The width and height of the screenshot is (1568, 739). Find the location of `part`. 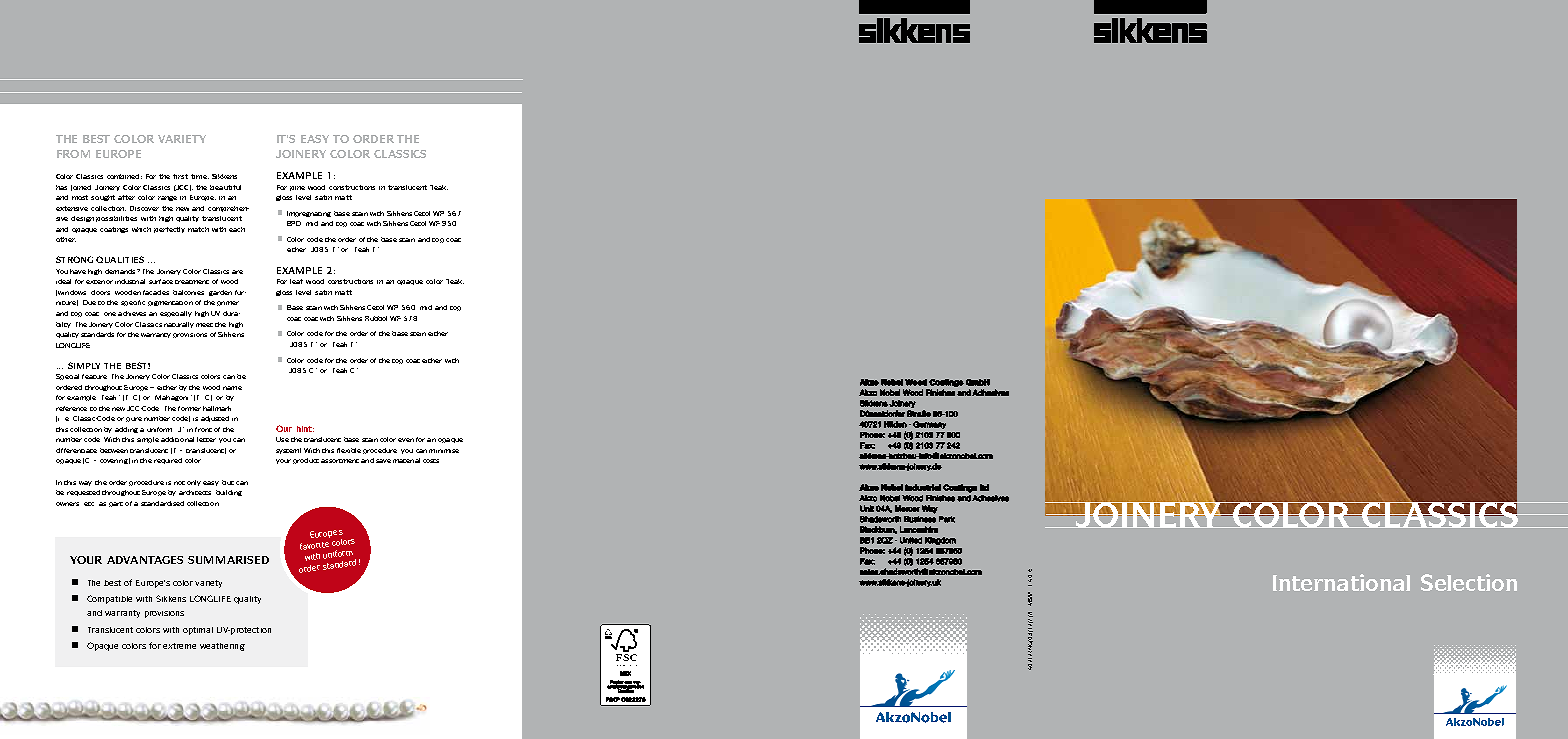

part is located at coordinates (116, 504).
